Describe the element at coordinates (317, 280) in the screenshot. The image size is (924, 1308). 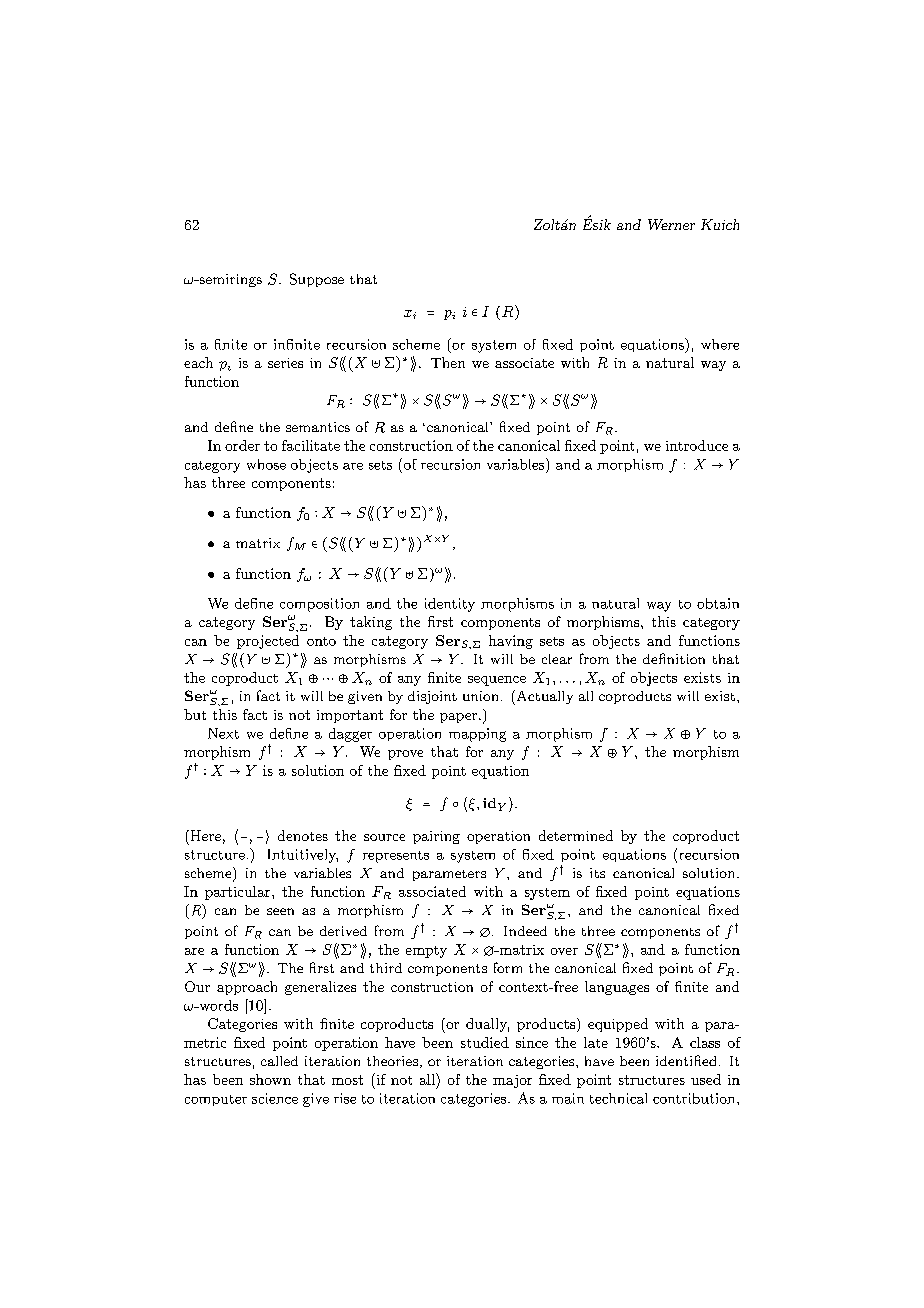
I see `Suppose` at that location.
